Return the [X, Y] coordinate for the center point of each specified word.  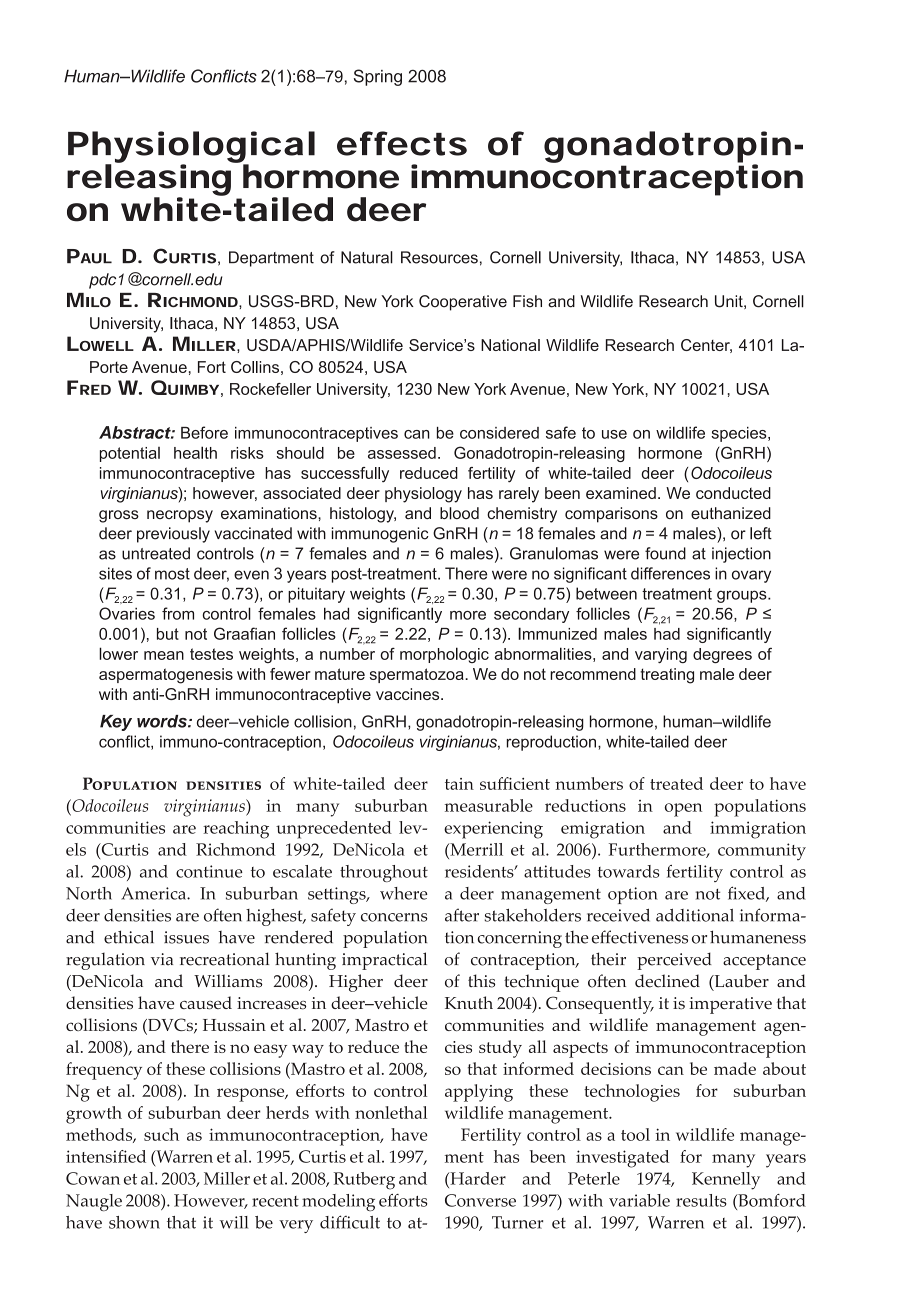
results [701, 1200]
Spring [378, 77]
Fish [527, 301]
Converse [480, 1200]
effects [402, 143]
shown [134, 1222]
